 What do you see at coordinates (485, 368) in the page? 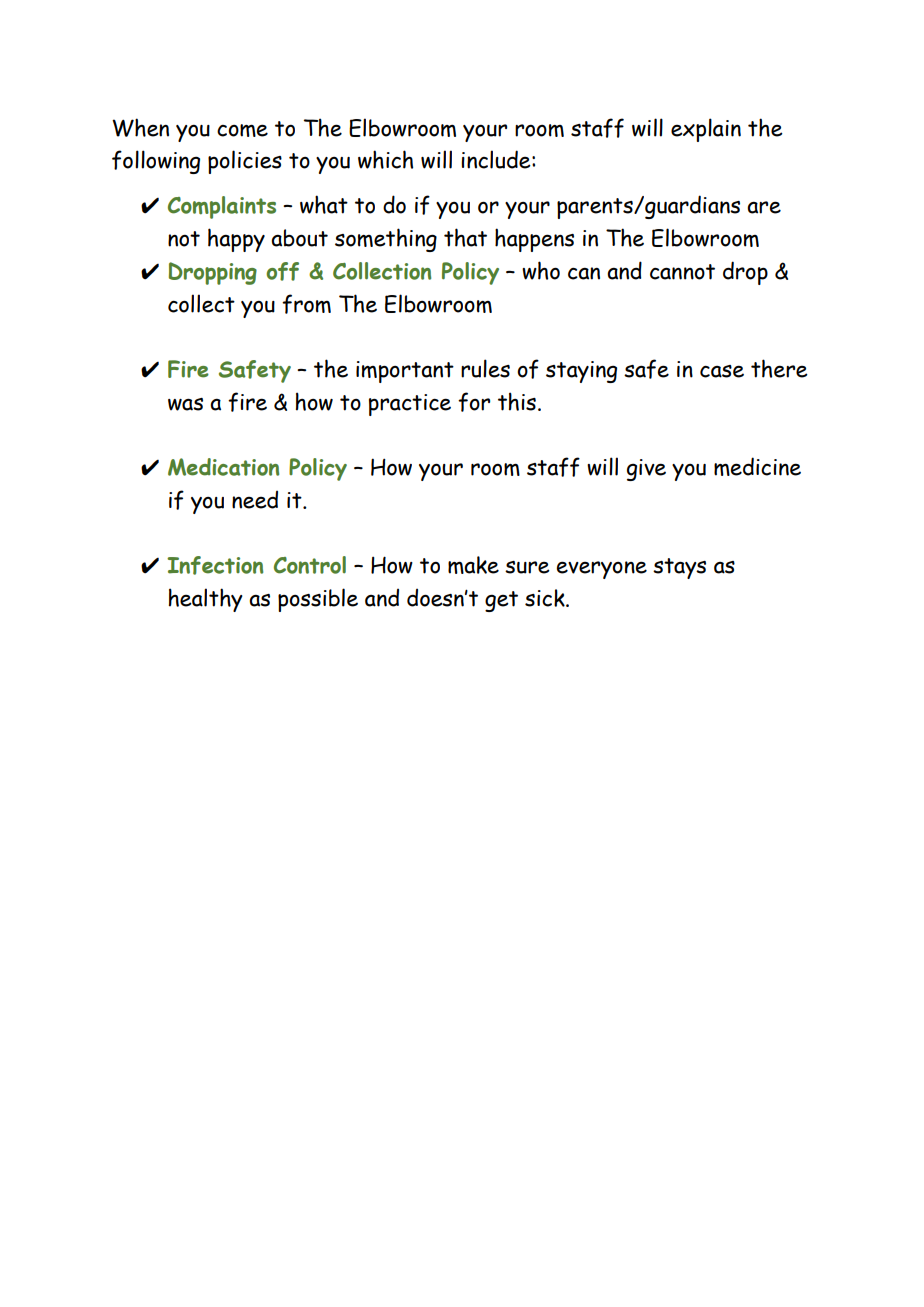
I see `rules` at bounding box center [485, 368].
